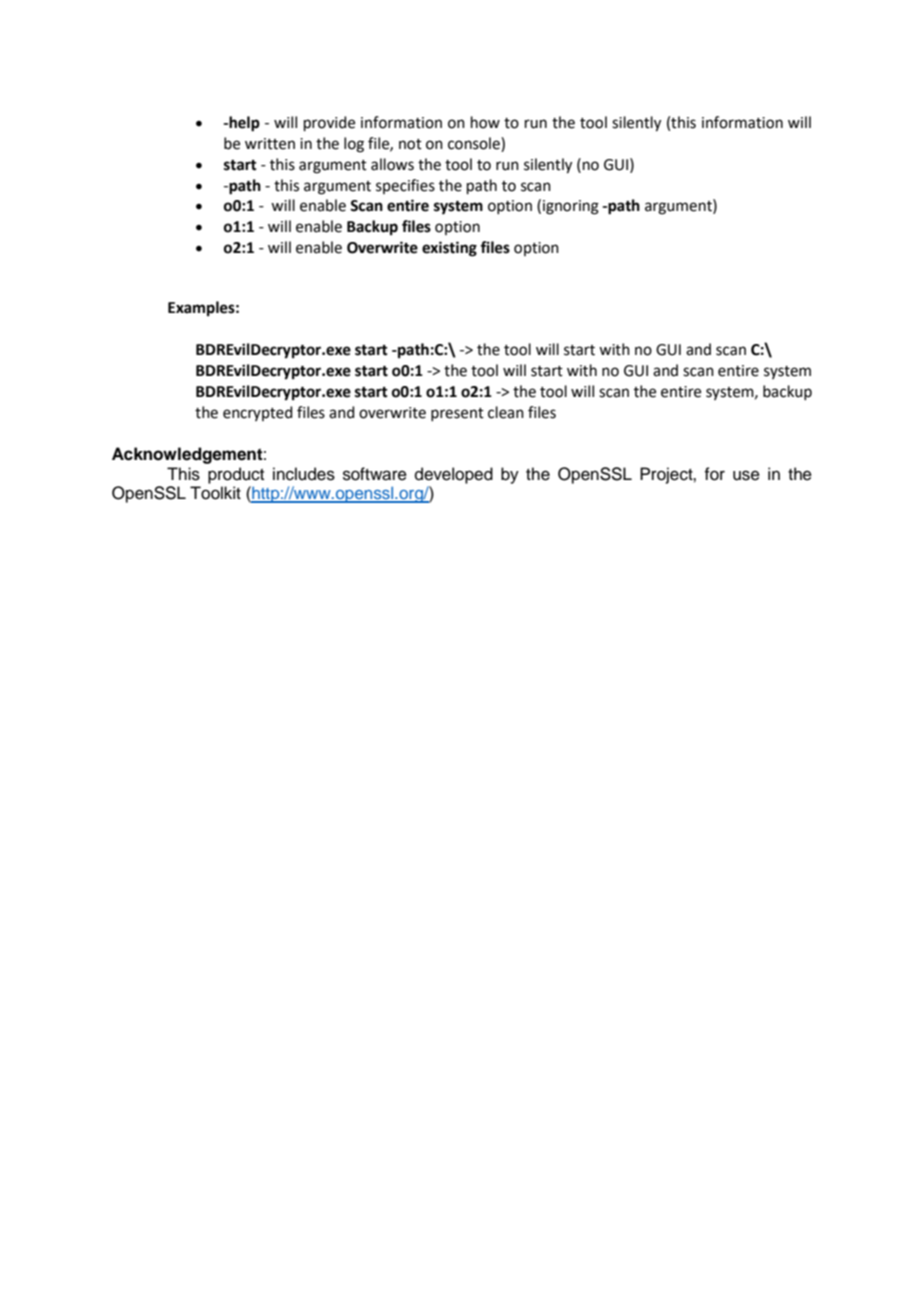 The width and height of the image is (924, 1308). Describe the element at coordinates (571, 207) in the image. I see `ignoring` at that location.
